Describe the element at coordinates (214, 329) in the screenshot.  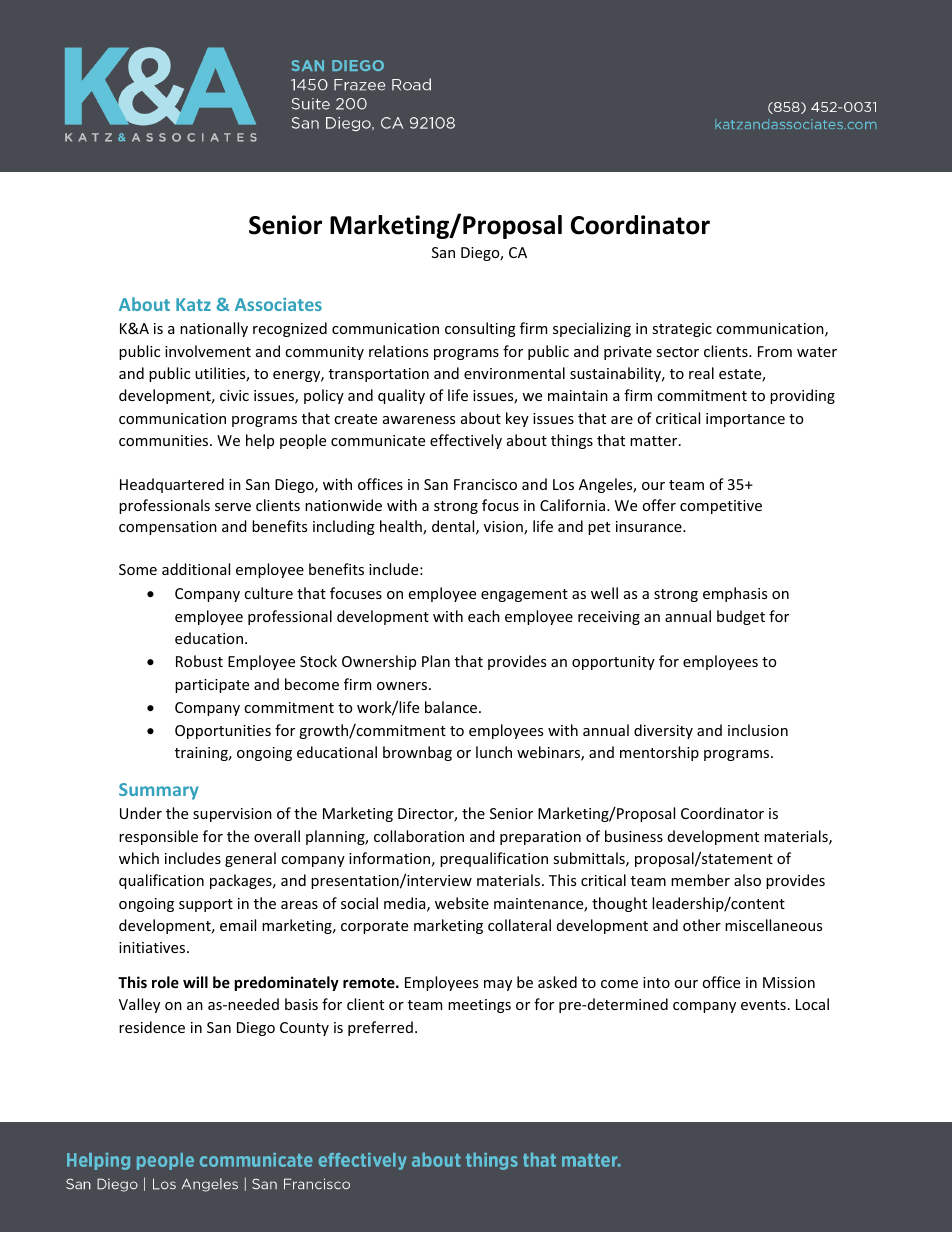
I see `nationally` at that location.
